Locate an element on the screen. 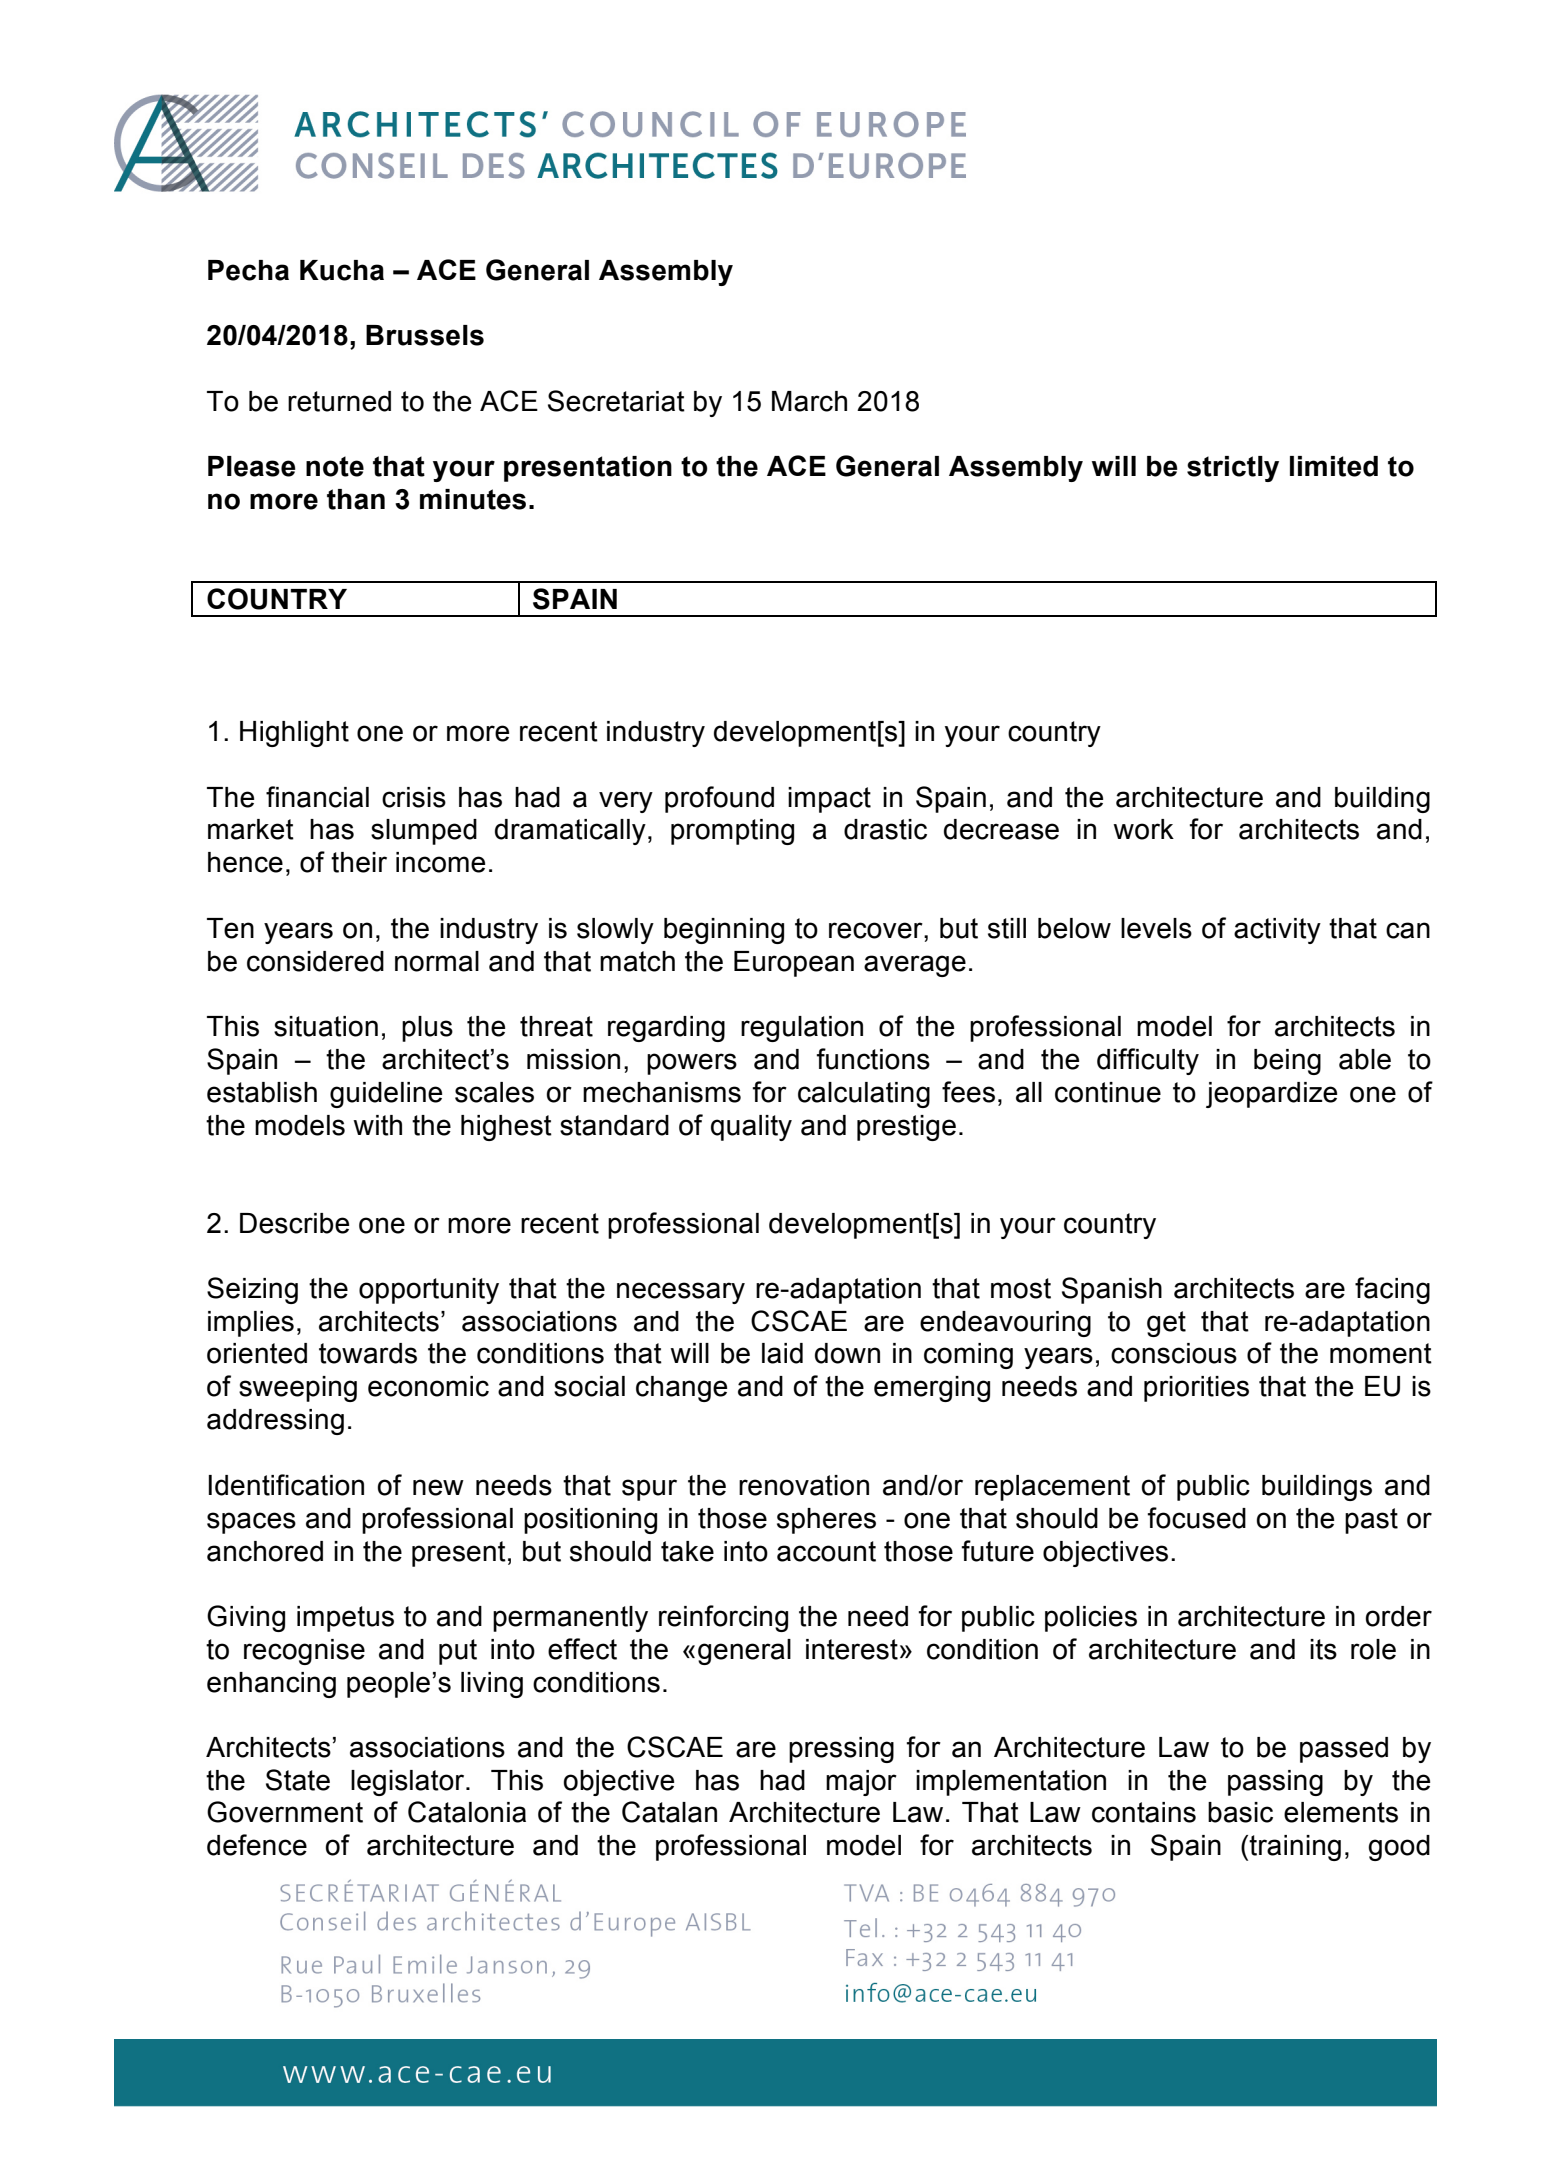  guideline is located at coordinates (386, 1095).
